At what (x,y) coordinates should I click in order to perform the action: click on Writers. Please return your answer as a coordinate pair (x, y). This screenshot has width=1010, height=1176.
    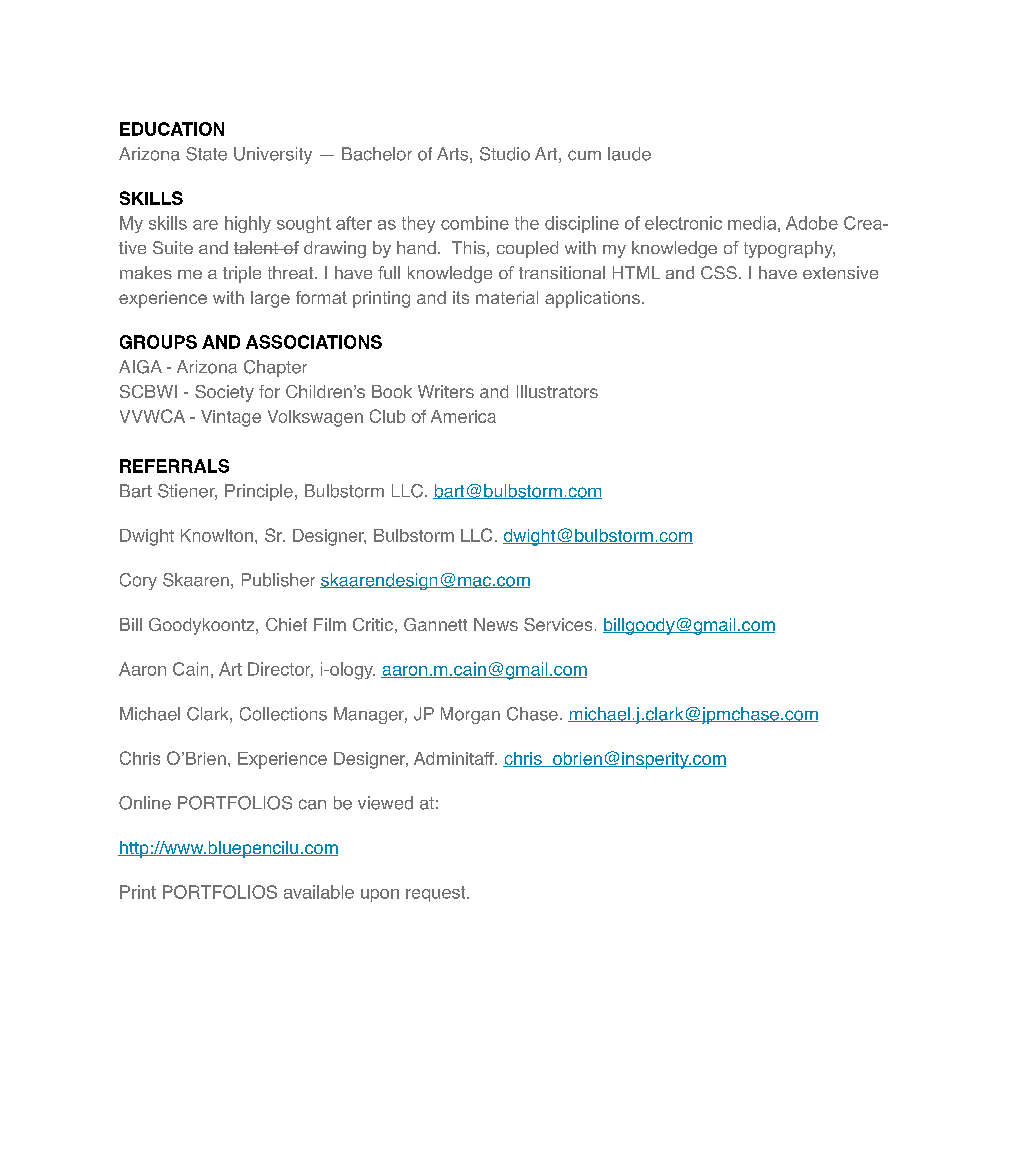
    Looking at the image, I should click on (446, 391).
